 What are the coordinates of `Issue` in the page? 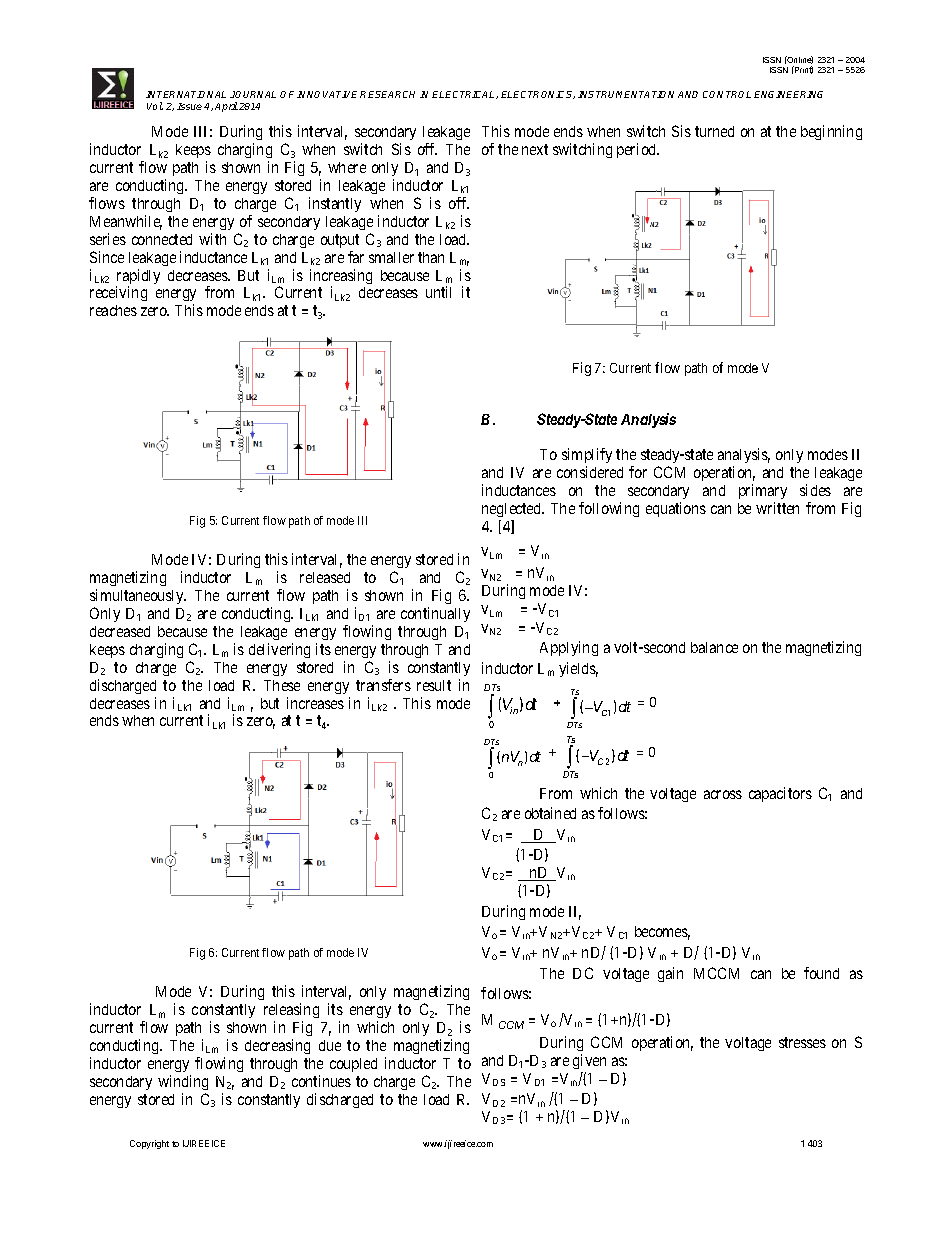 It's located at (189, 106).
